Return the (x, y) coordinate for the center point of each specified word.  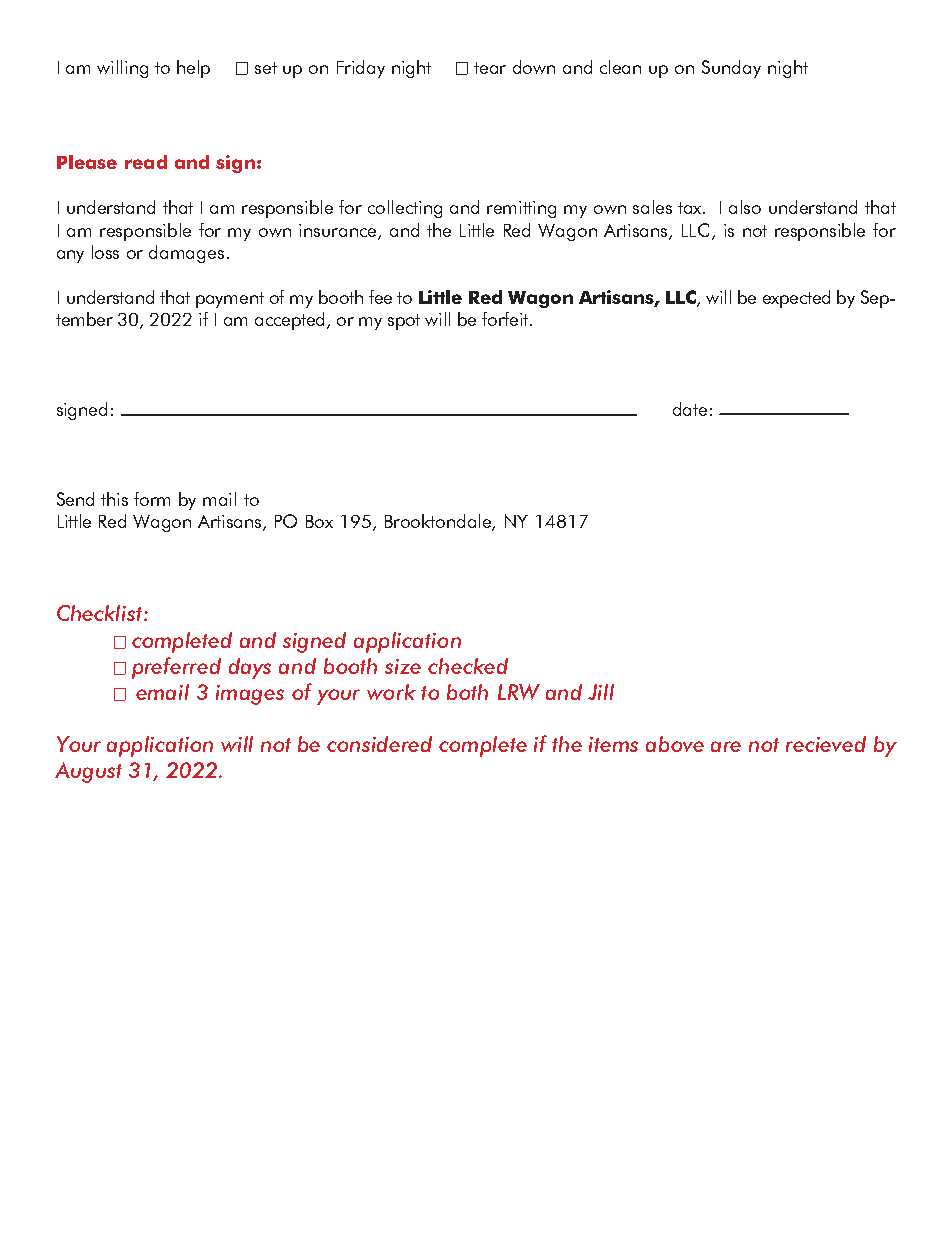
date (690, 409)
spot (404, 322)
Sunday (731, 69)
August (88, 772)
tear (490, 68)
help (193, 69)
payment (230, 300)
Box (319, 521)
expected (796, 299)
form (152, 499)
